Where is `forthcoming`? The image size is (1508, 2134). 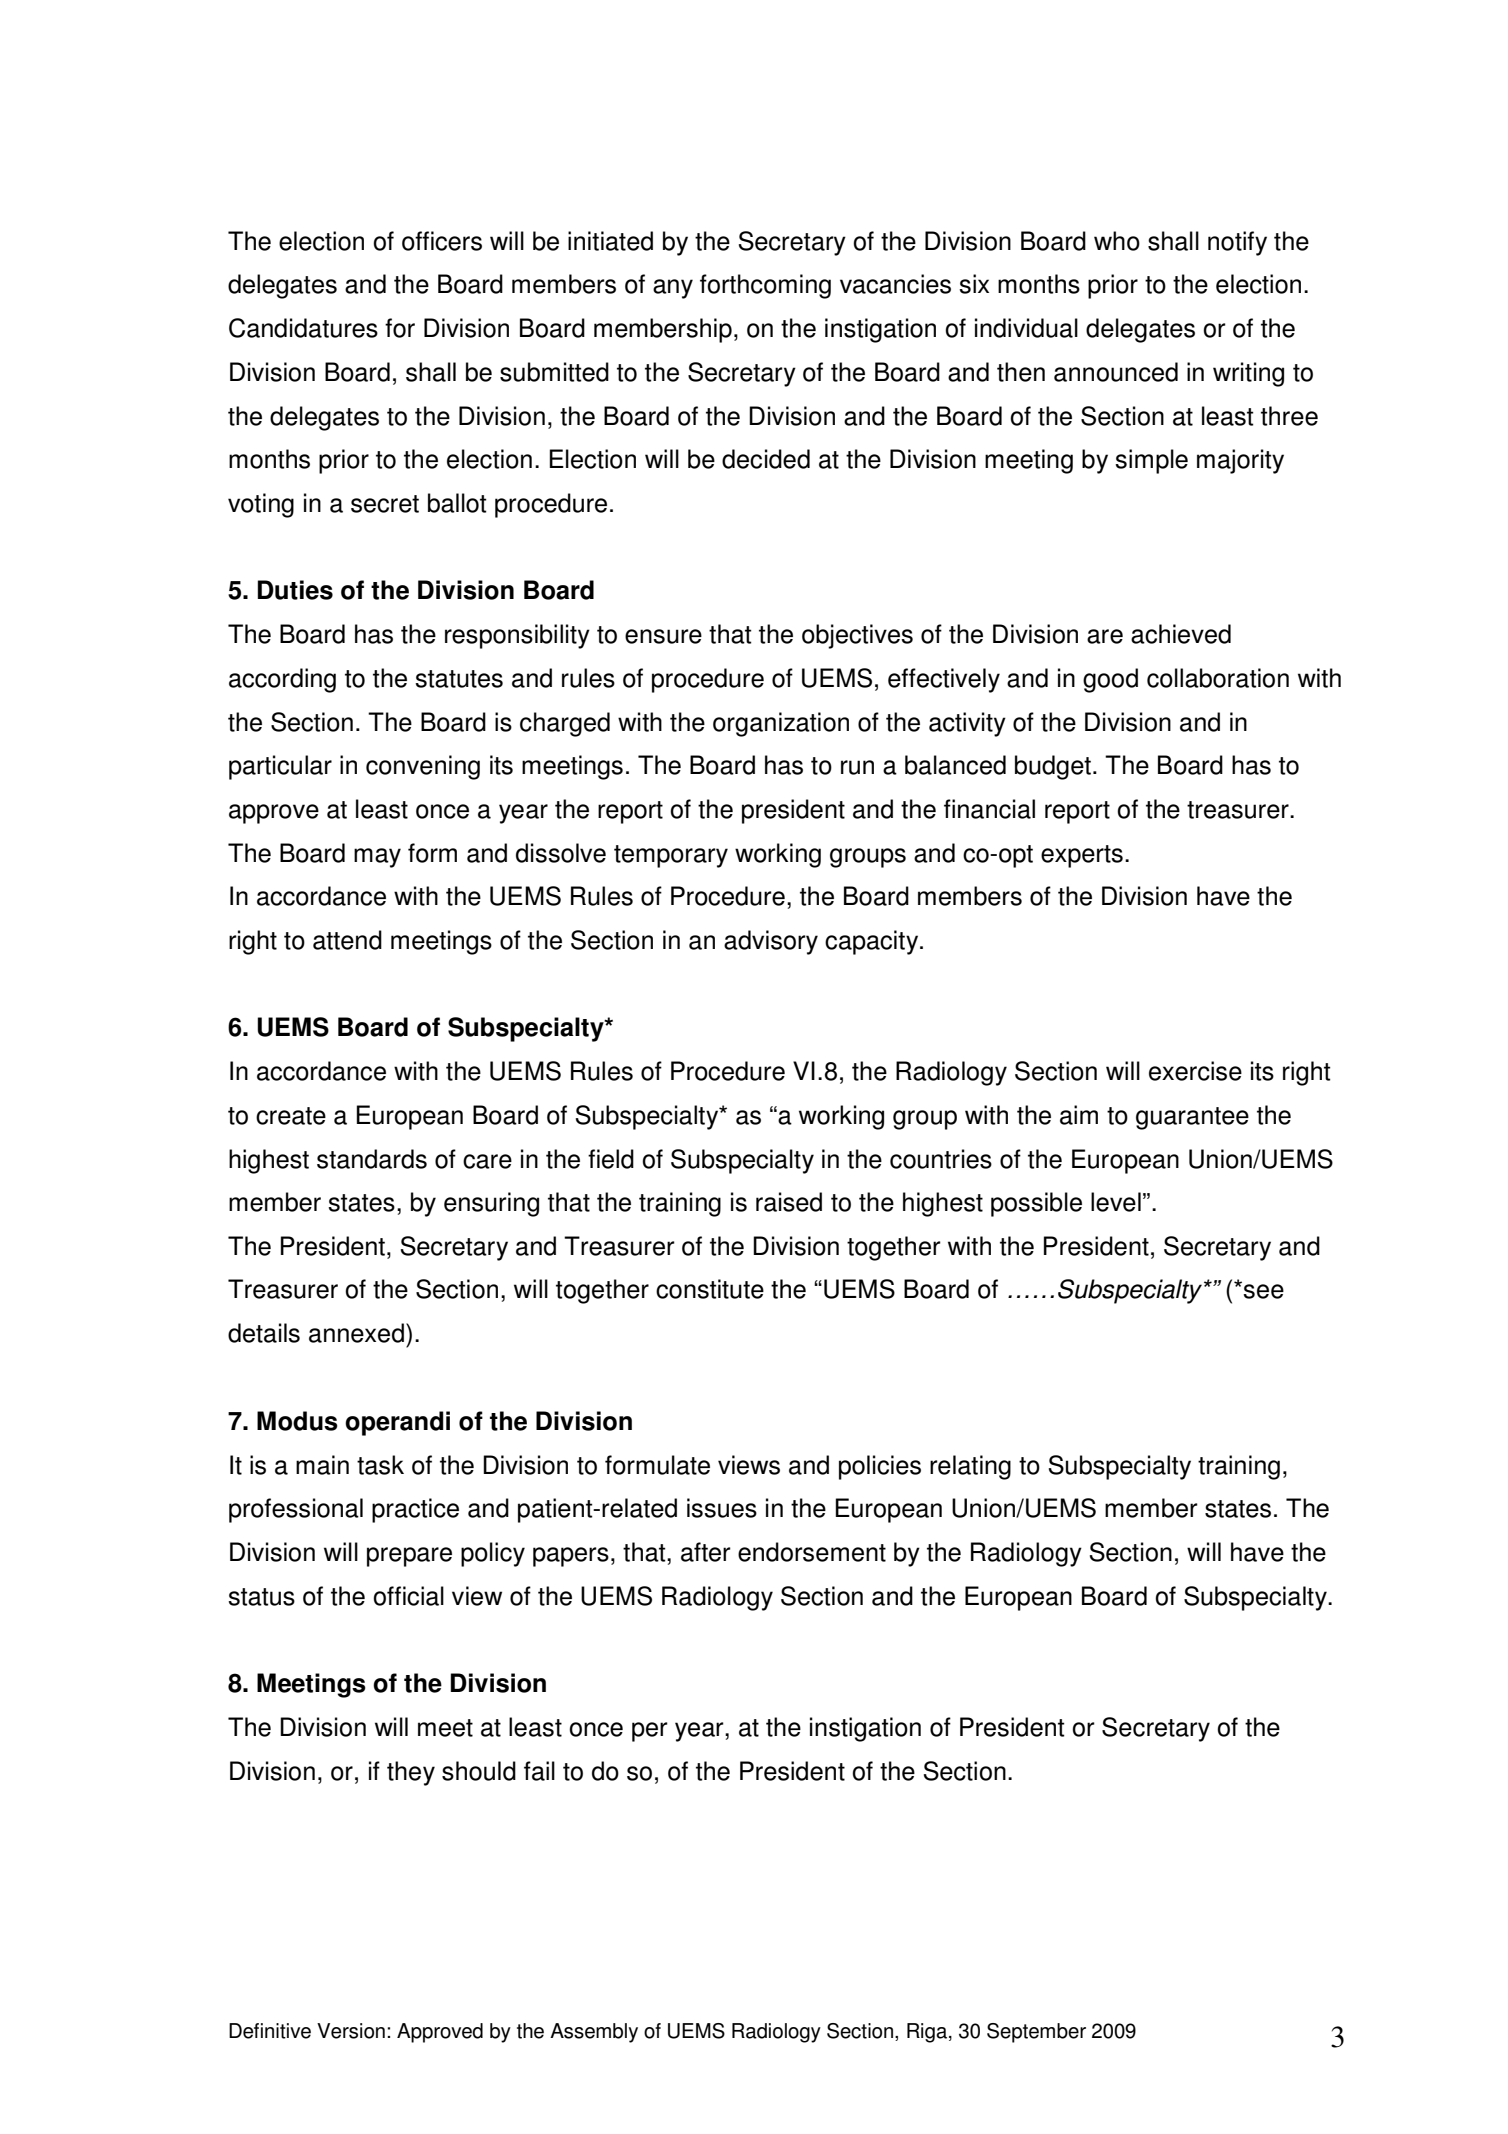 forthcoming is located at coordinates (765, 286).
